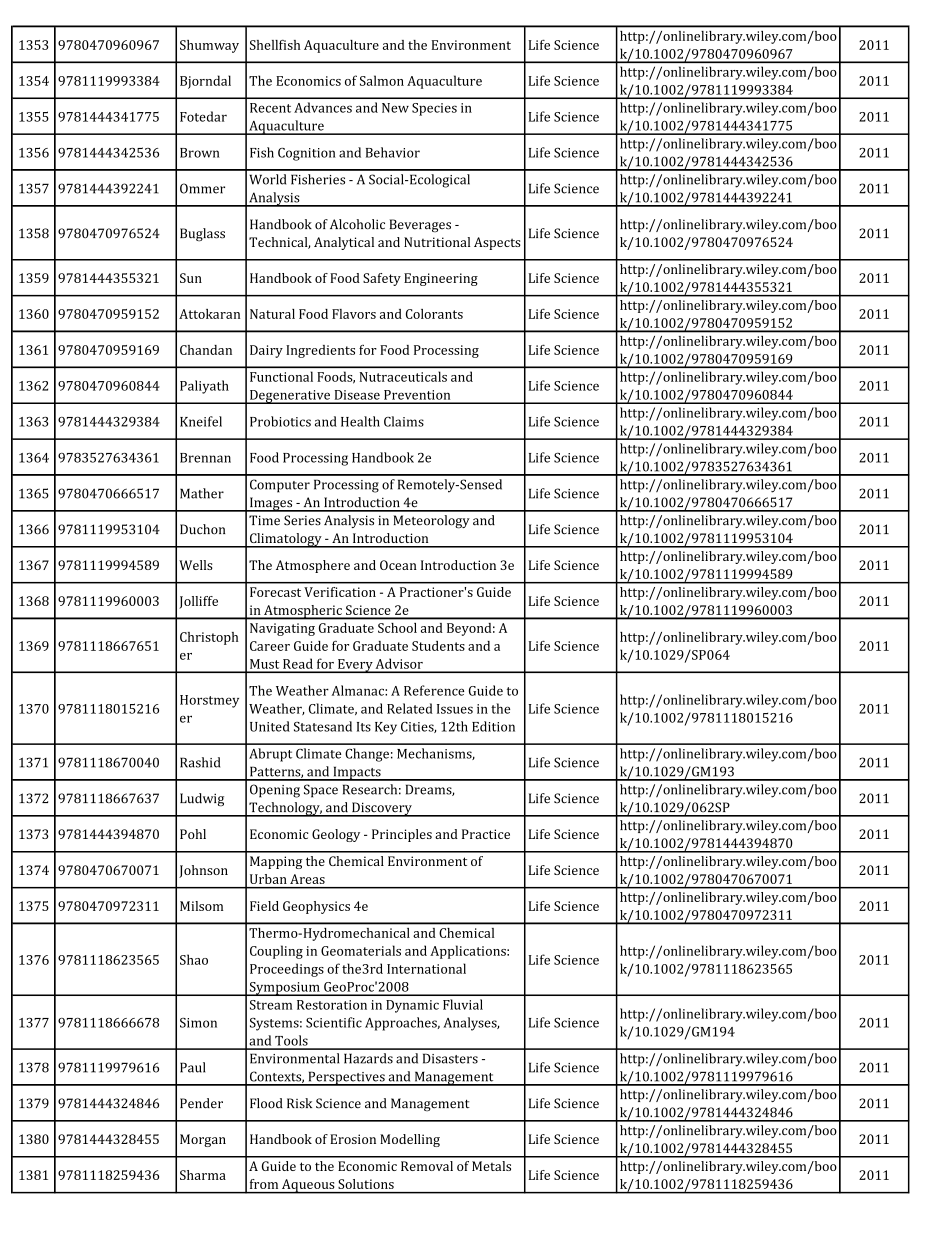 The width and height of the page is (952, 1233). I want to click on Shumway, so click(209, 46).
